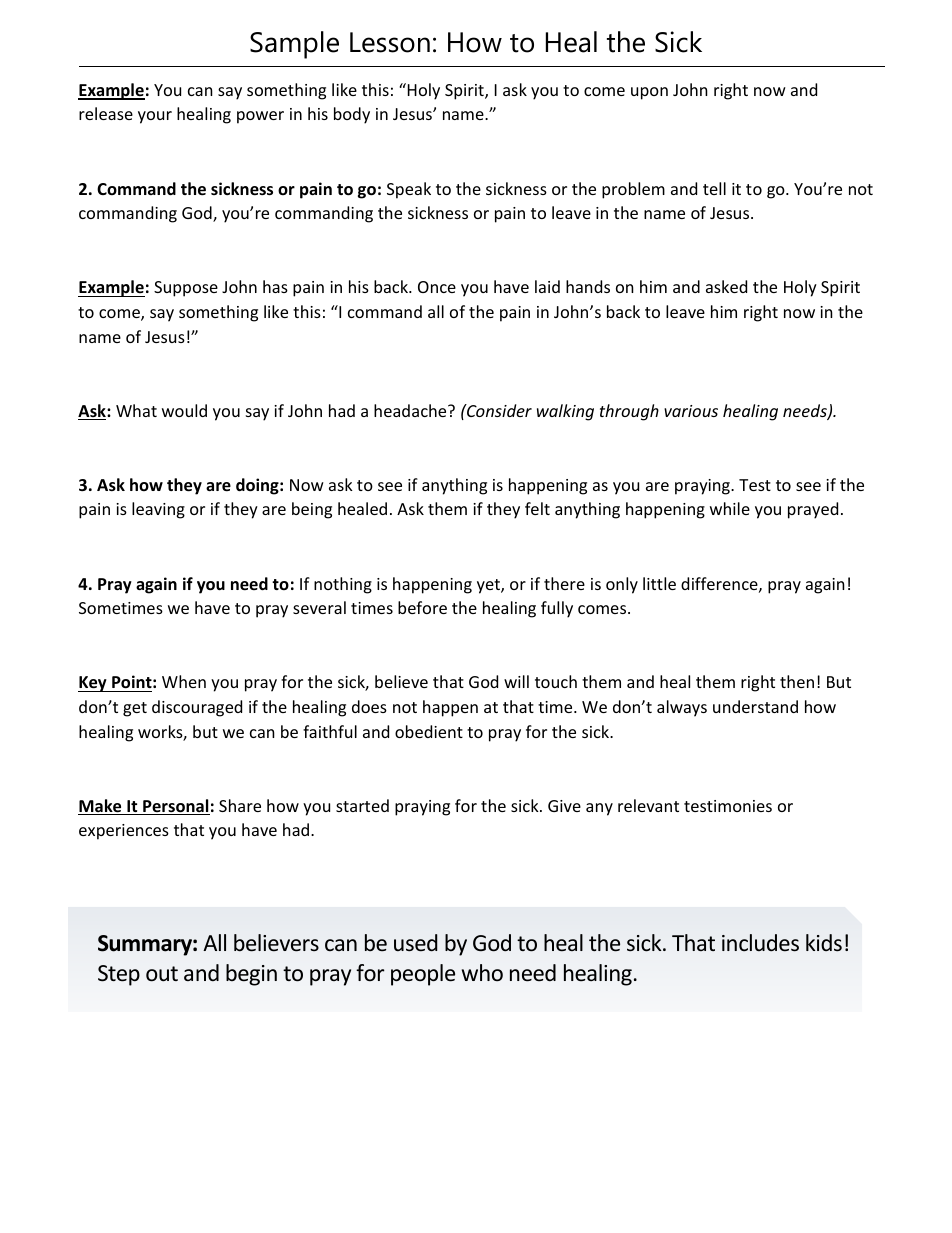  What do you see at coordinates (184, 681) in the page?
I see `When` at bounding box center [184, 681].
